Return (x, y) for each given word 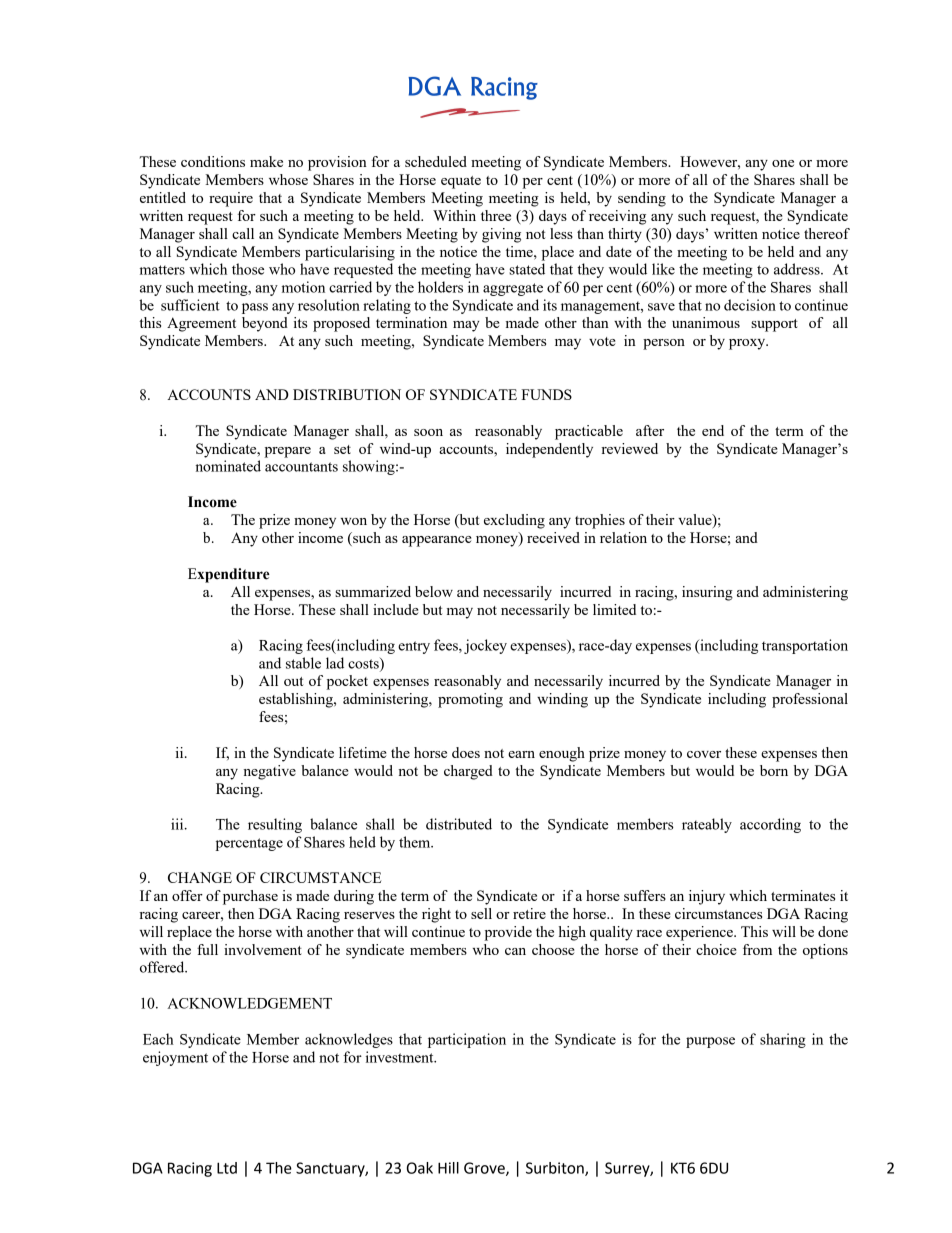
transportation (805, 646)
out (293, 681)
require (231, 199)
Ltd (227, 1168)
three (496, 215)
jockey (485, 646)
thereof (827, 233)
